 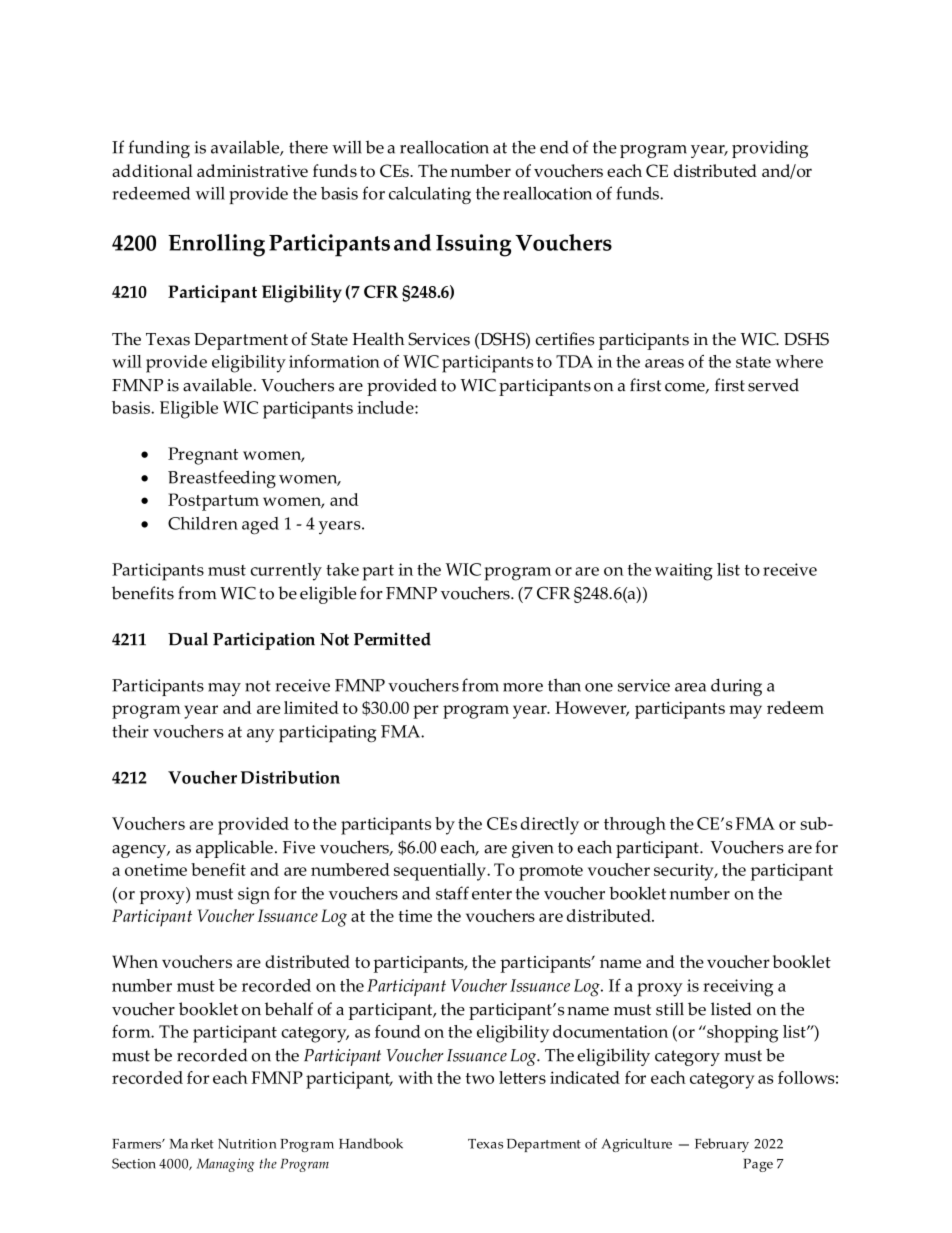 I want to click on Dual, so click(x=188, y=639).
